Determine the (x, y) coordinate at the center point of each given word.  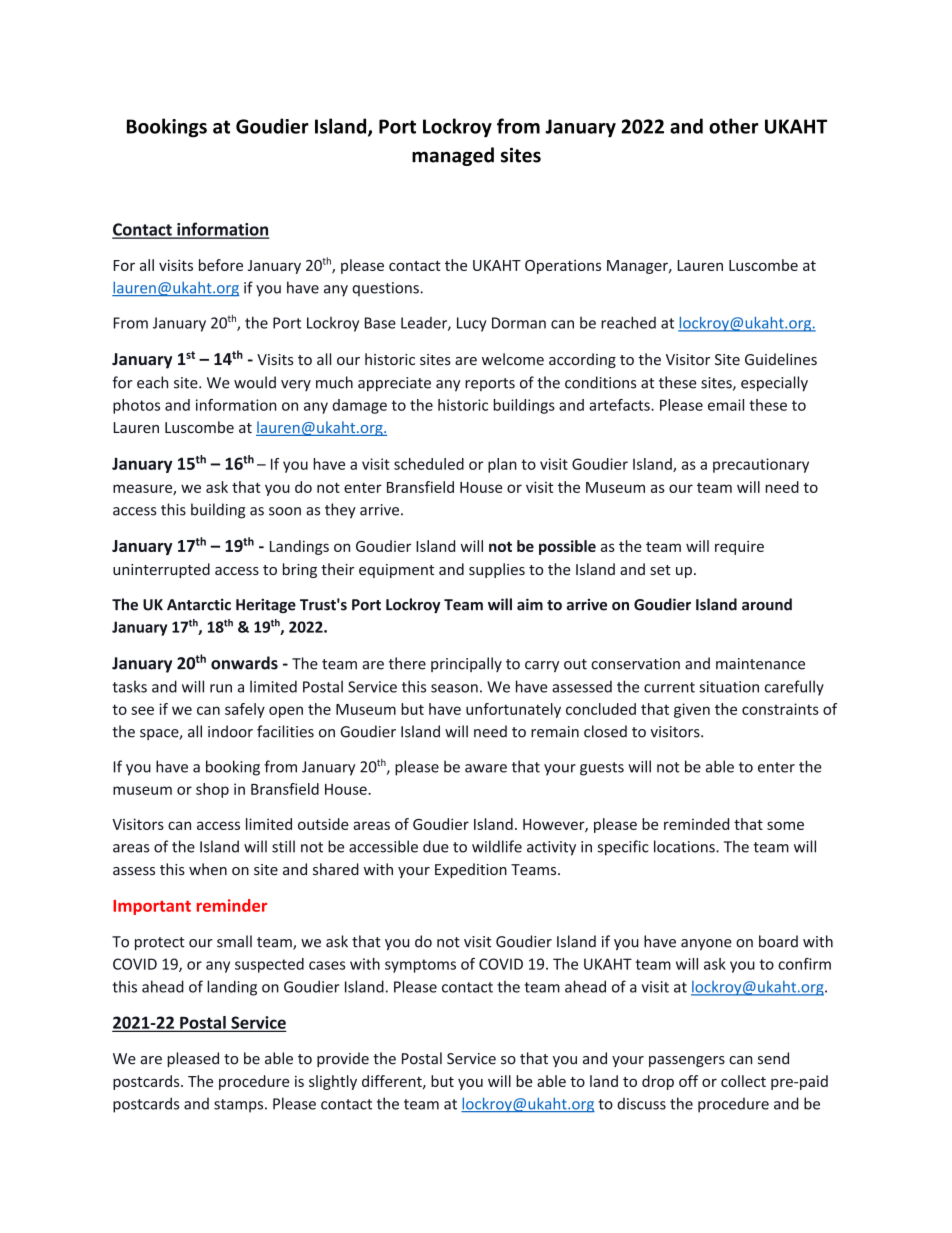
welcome (513, 359)
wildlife (497, 846)
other (734, 126)
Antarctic (199, 604)
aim (530, 604)
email (726, 405)
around (767, 604)
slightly (333, 1082)
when (208, 869)
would (255, 382)
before (221, 265)
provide (343, 1059)
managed (453, 156)
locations (685, 846)
